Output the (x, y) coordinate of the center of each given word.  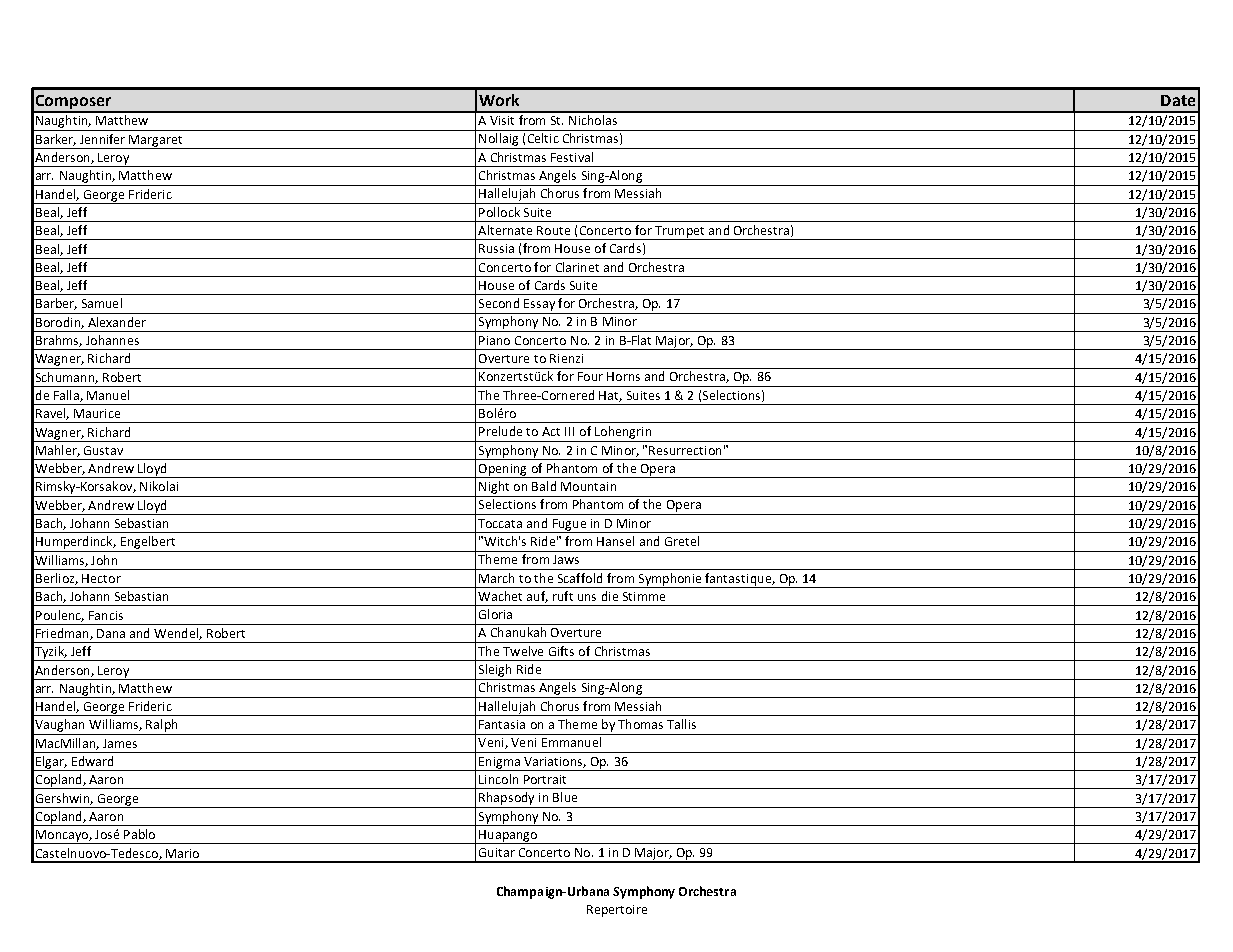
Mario (182, 853)
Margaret (156, 142)
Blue (565, 797)
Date (1178, 100)
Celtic (543, 138)
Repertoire (617, 911)
